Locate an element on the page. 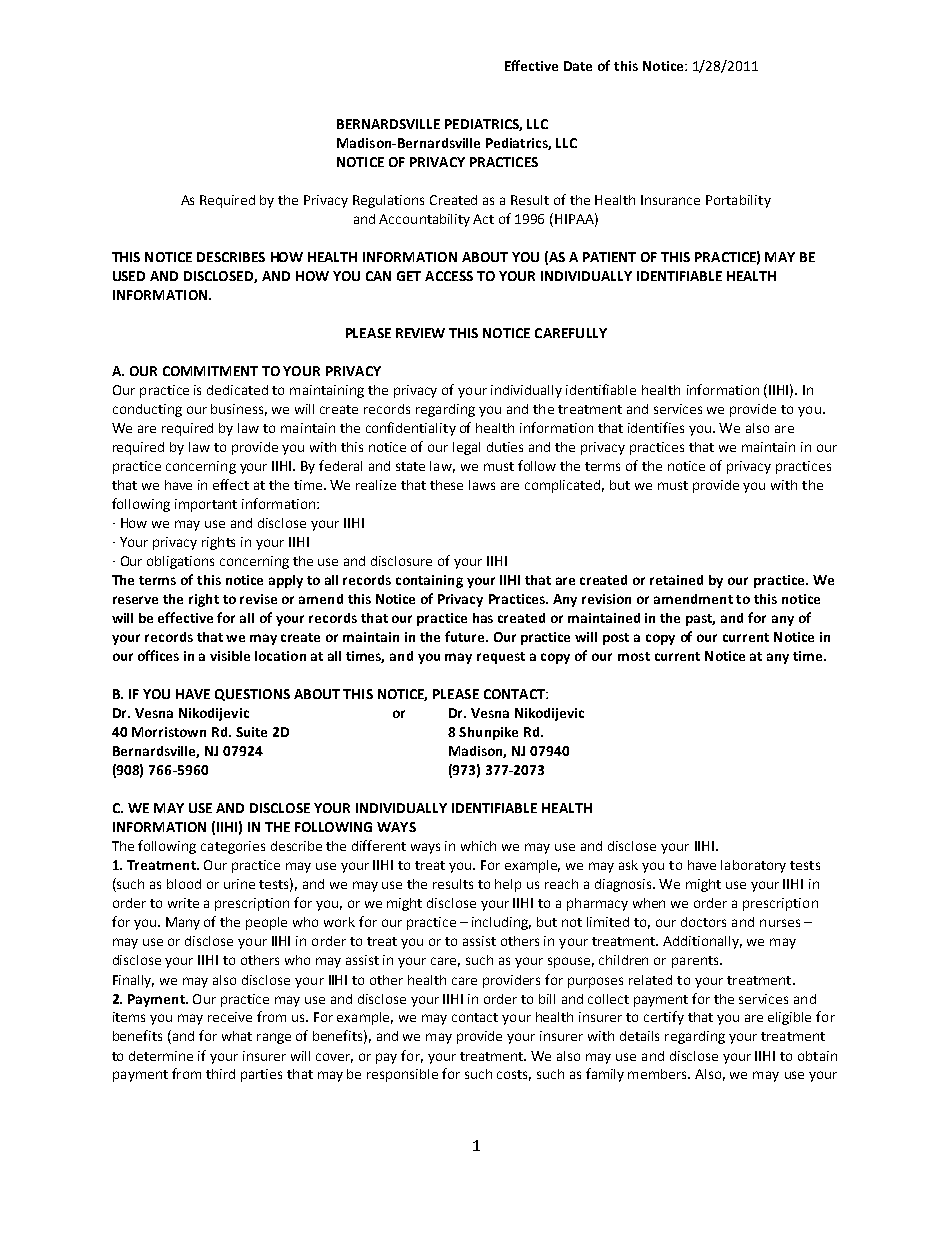 The height and width of the document is (1233, 952). retained is located at coordinates (676, 580).
